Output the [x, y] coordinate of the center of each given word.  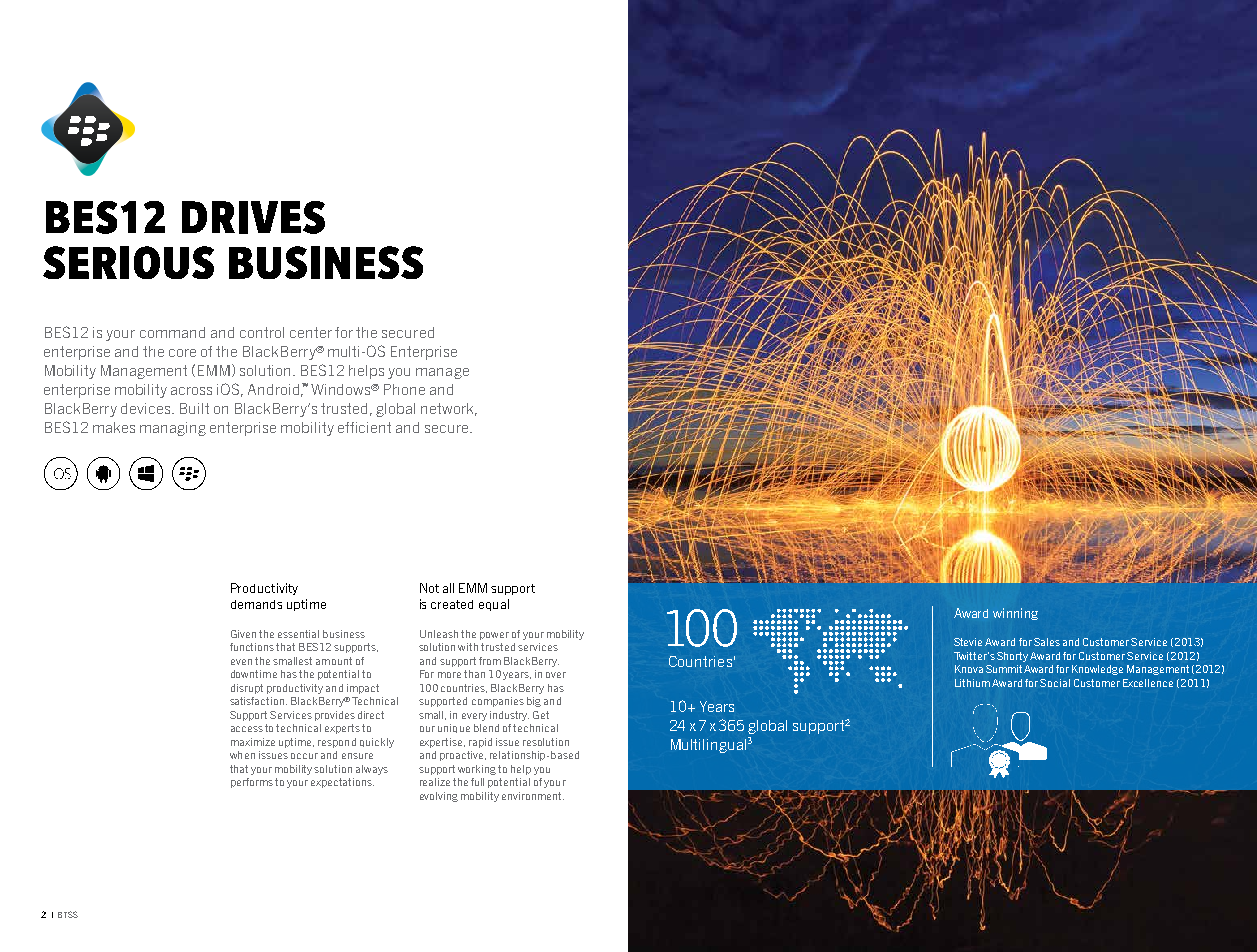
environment [533, 796]
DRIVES [253, 217]
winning [1015, 614]
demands [256, 604]
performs [252, 783]
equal [494, 605]
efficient [364, 427]
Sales [1047, 642]
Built [194, 408]
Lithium [972, 683]
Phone [404, 389]
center [311, 332]
